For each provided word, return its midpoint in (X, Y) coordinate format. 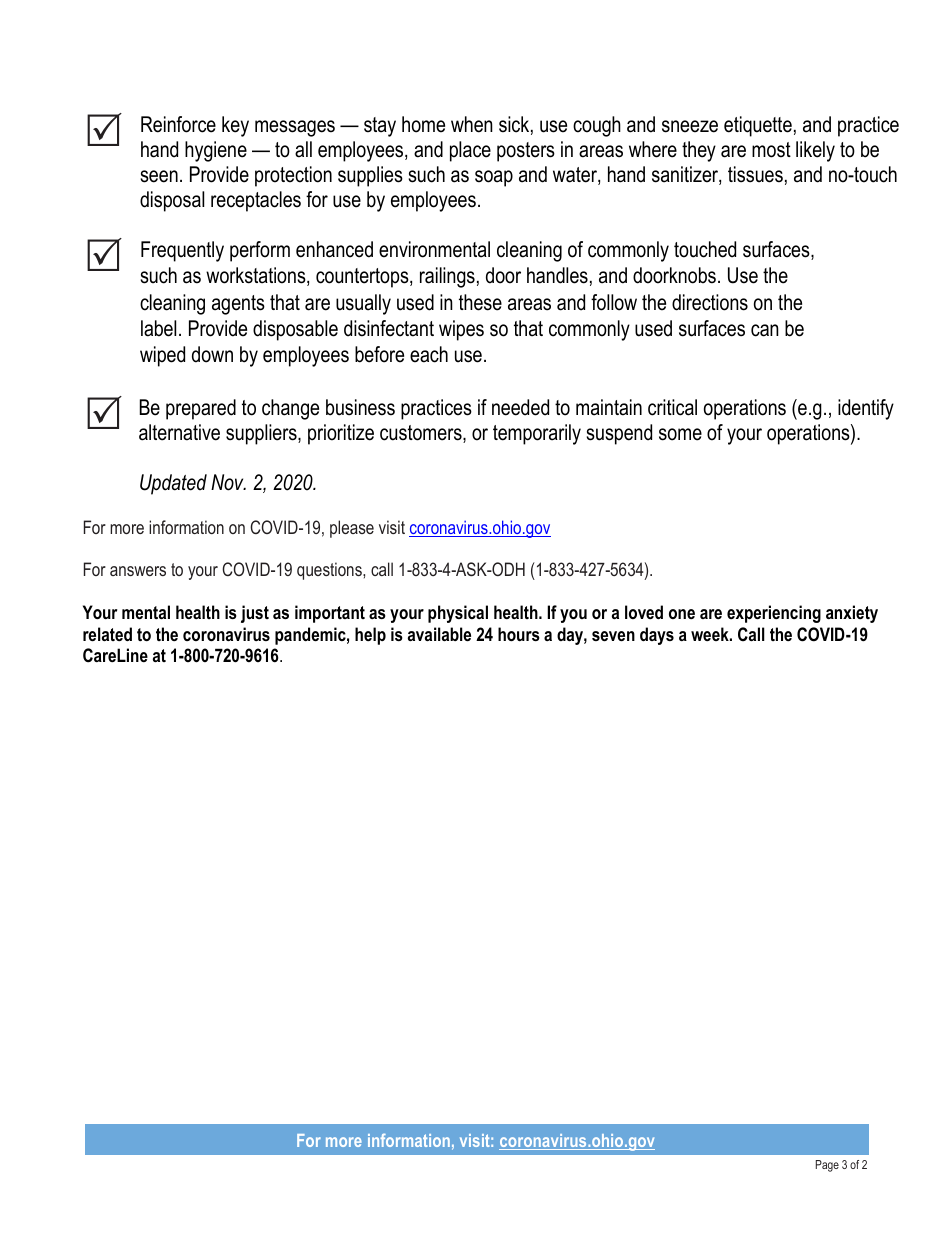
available (439, 634)
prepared (201, 409)
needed (520, 407)
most (771, 150)
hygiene (216, 151)
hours (519, 634)
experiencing (774, 614)
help (370, 636)
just (255, 614)
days (657, 636)
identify (866, 409)
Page (827, 1166)
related (107, 634)
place (470, 151)
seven (613, 636)
